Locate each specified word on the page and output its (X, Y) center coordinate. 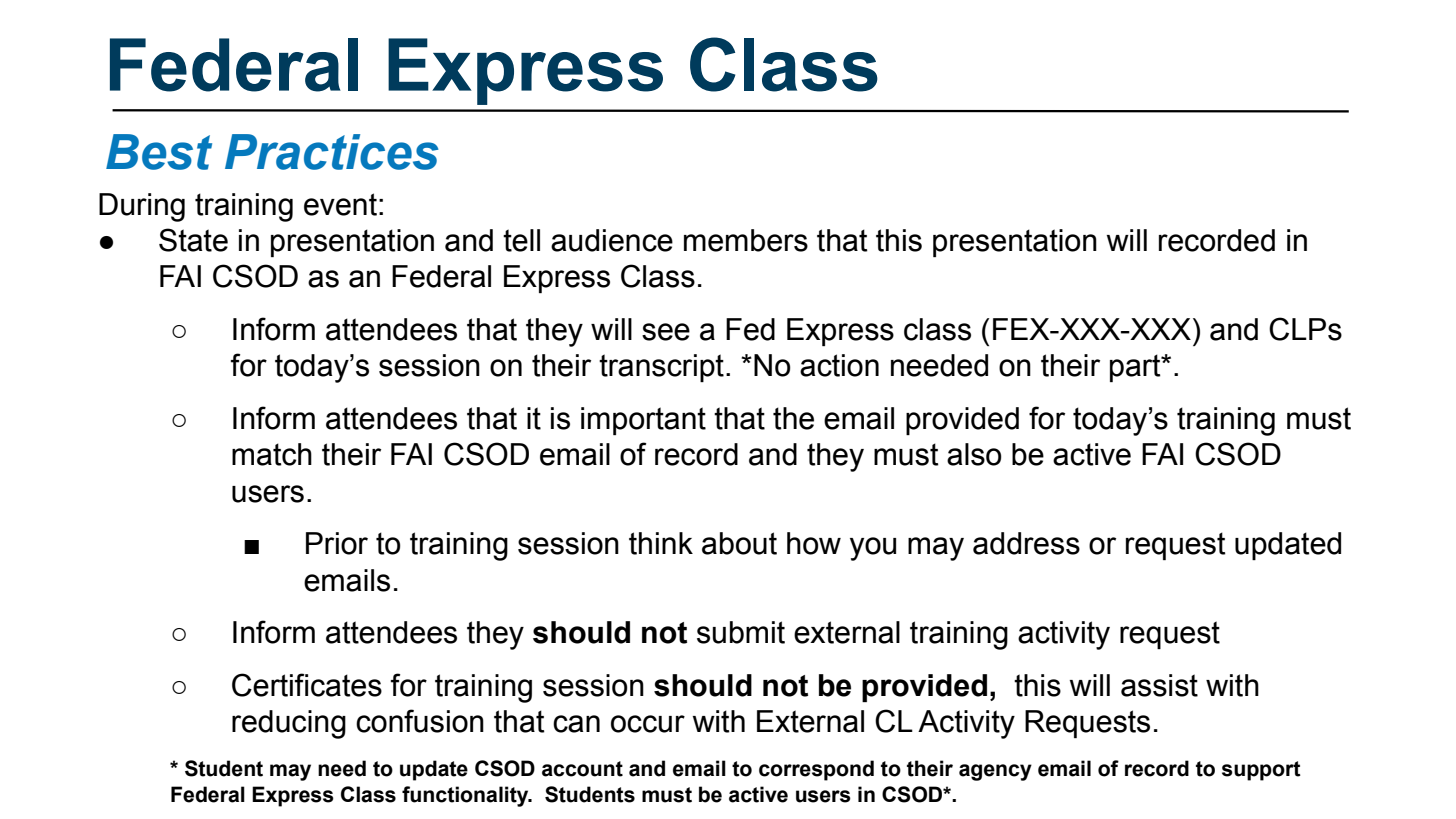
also (974, 454)
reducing (289, 724)
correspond (816, 770)
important (643, 421)
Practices (332, 152)
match (272, 454)
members (746, 240)
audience (612, 240)
